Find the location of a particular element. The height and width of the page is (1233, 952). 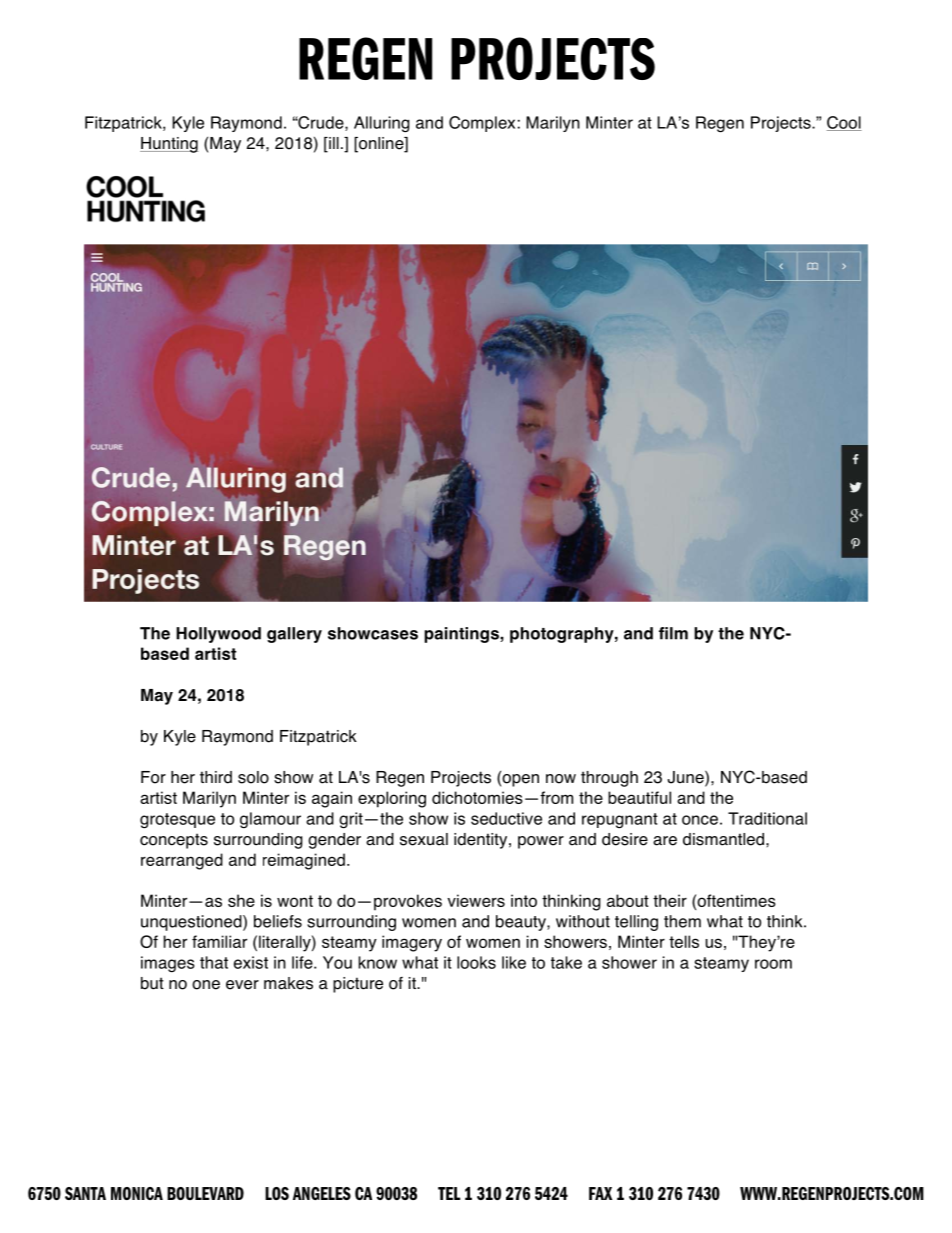

paintings is located at coordinates (462, 635).
